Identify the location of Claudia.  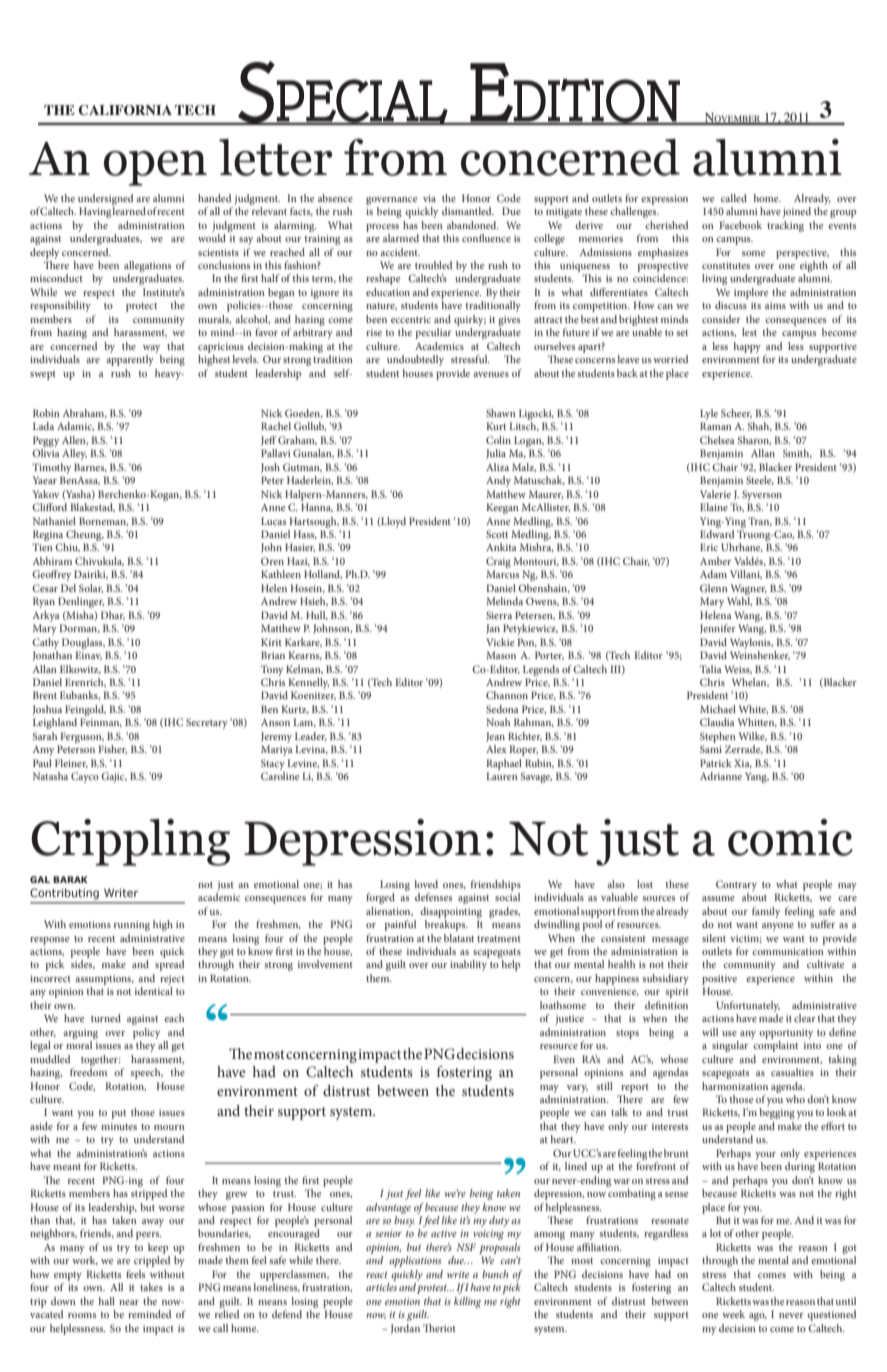
(717, 722).
